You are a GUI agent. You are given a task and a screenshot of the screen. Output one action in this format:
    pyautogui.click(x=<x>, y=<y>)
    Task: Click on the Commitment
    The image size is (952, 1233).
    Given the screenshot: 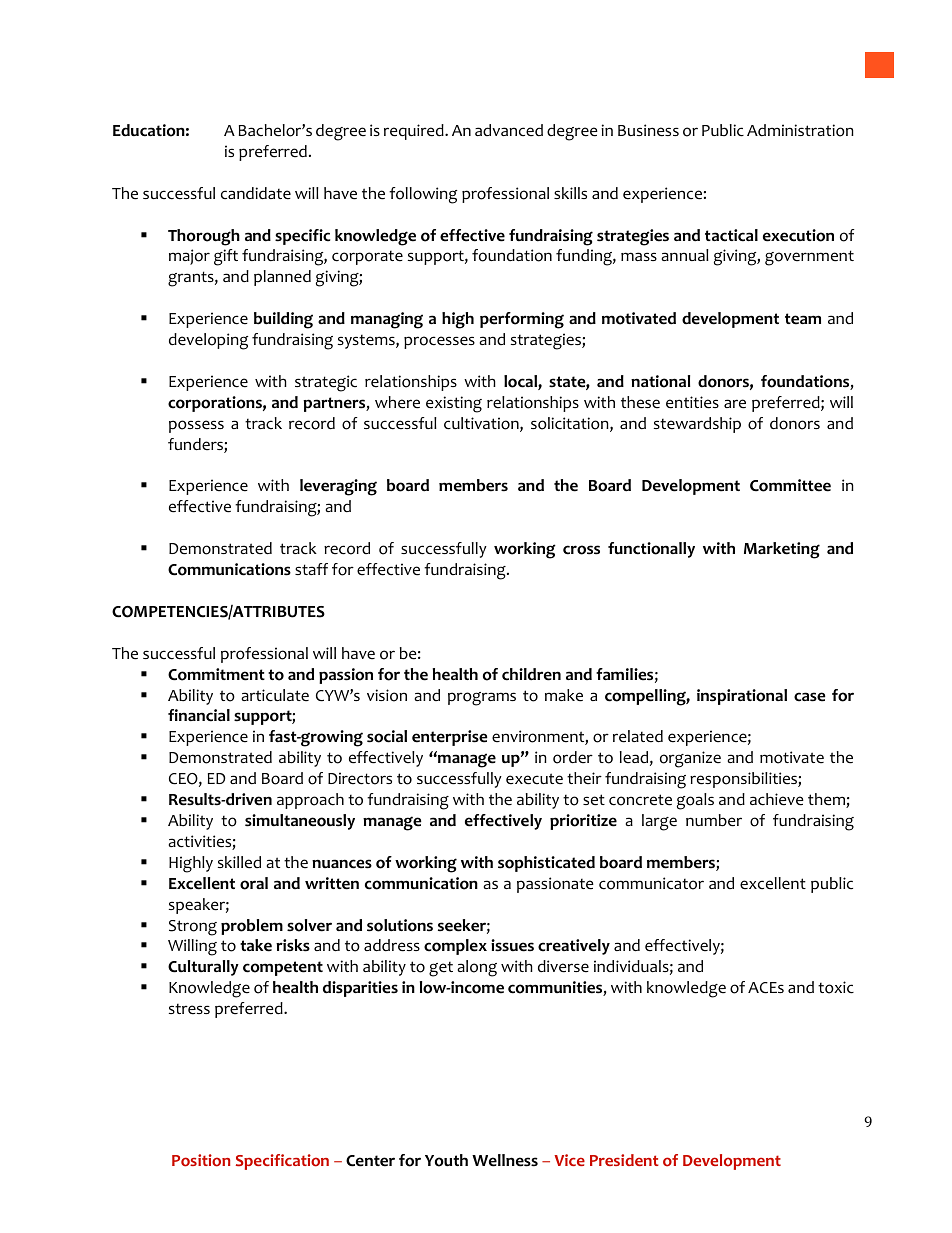 What is the action you would take?
    pyautogui.click(x=216, y=674)
